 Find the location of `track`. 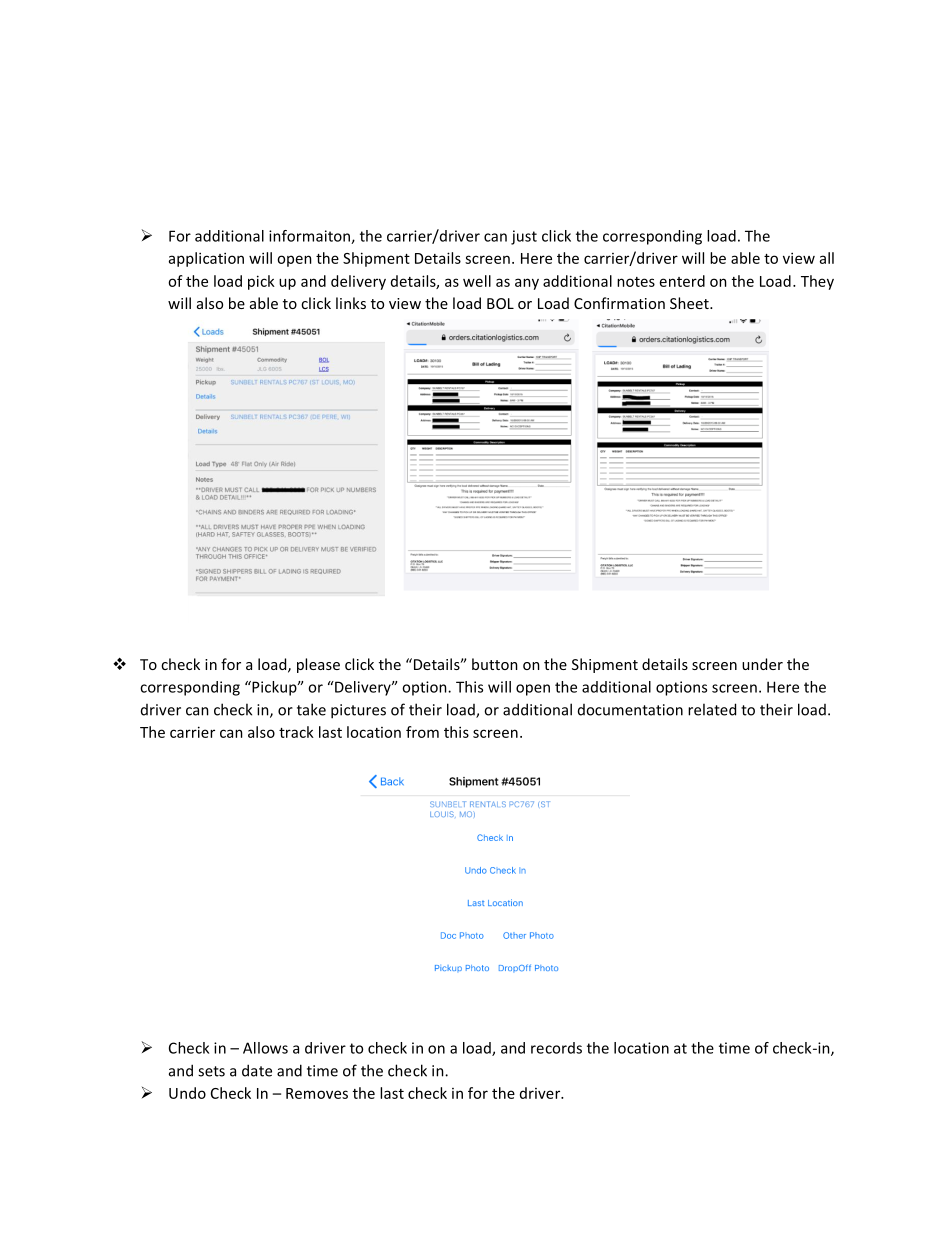

track is located at coordinates (296, 732).
